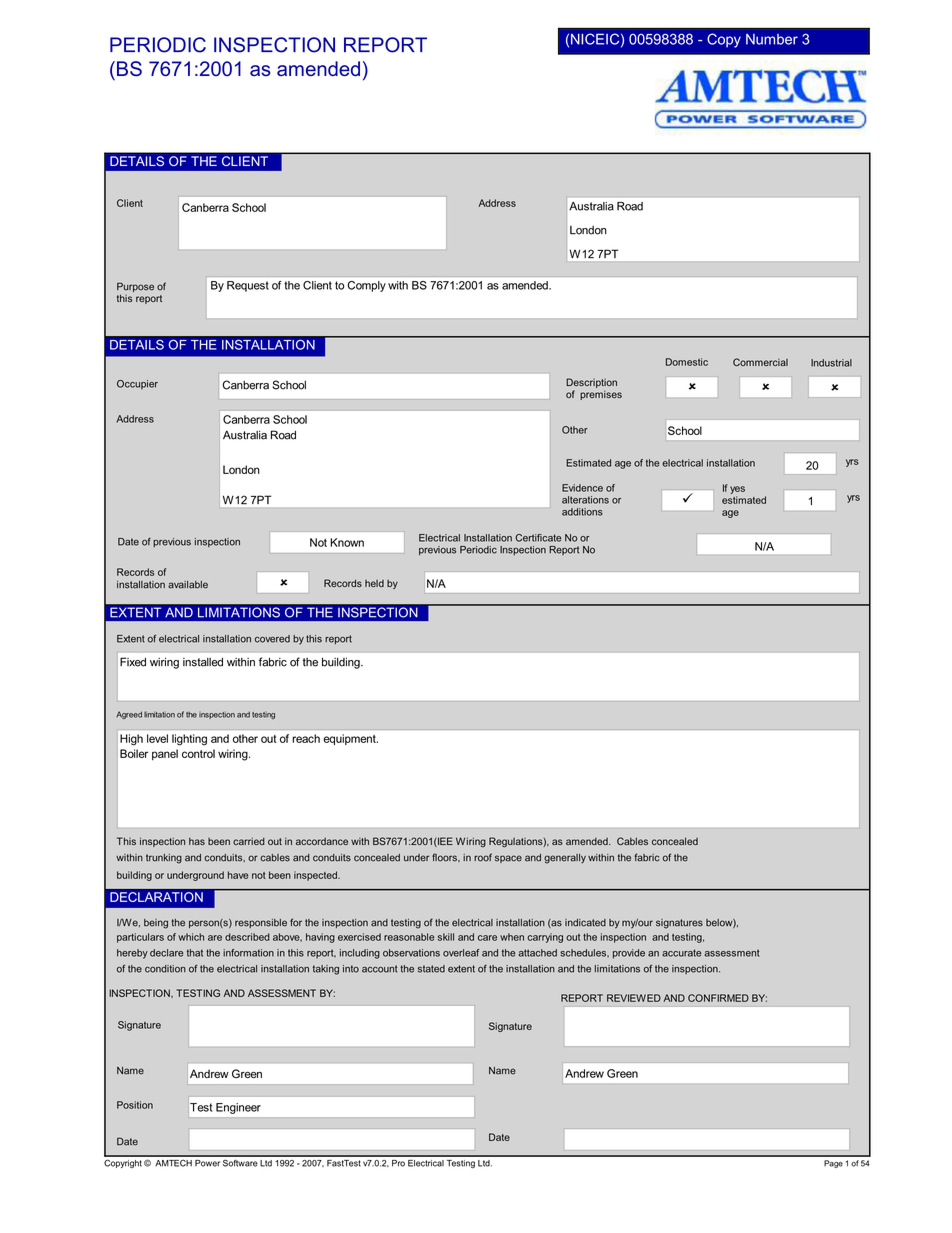  Describe the element at coordinates (188, 585) in the screenshot. I see `available` at that location.
